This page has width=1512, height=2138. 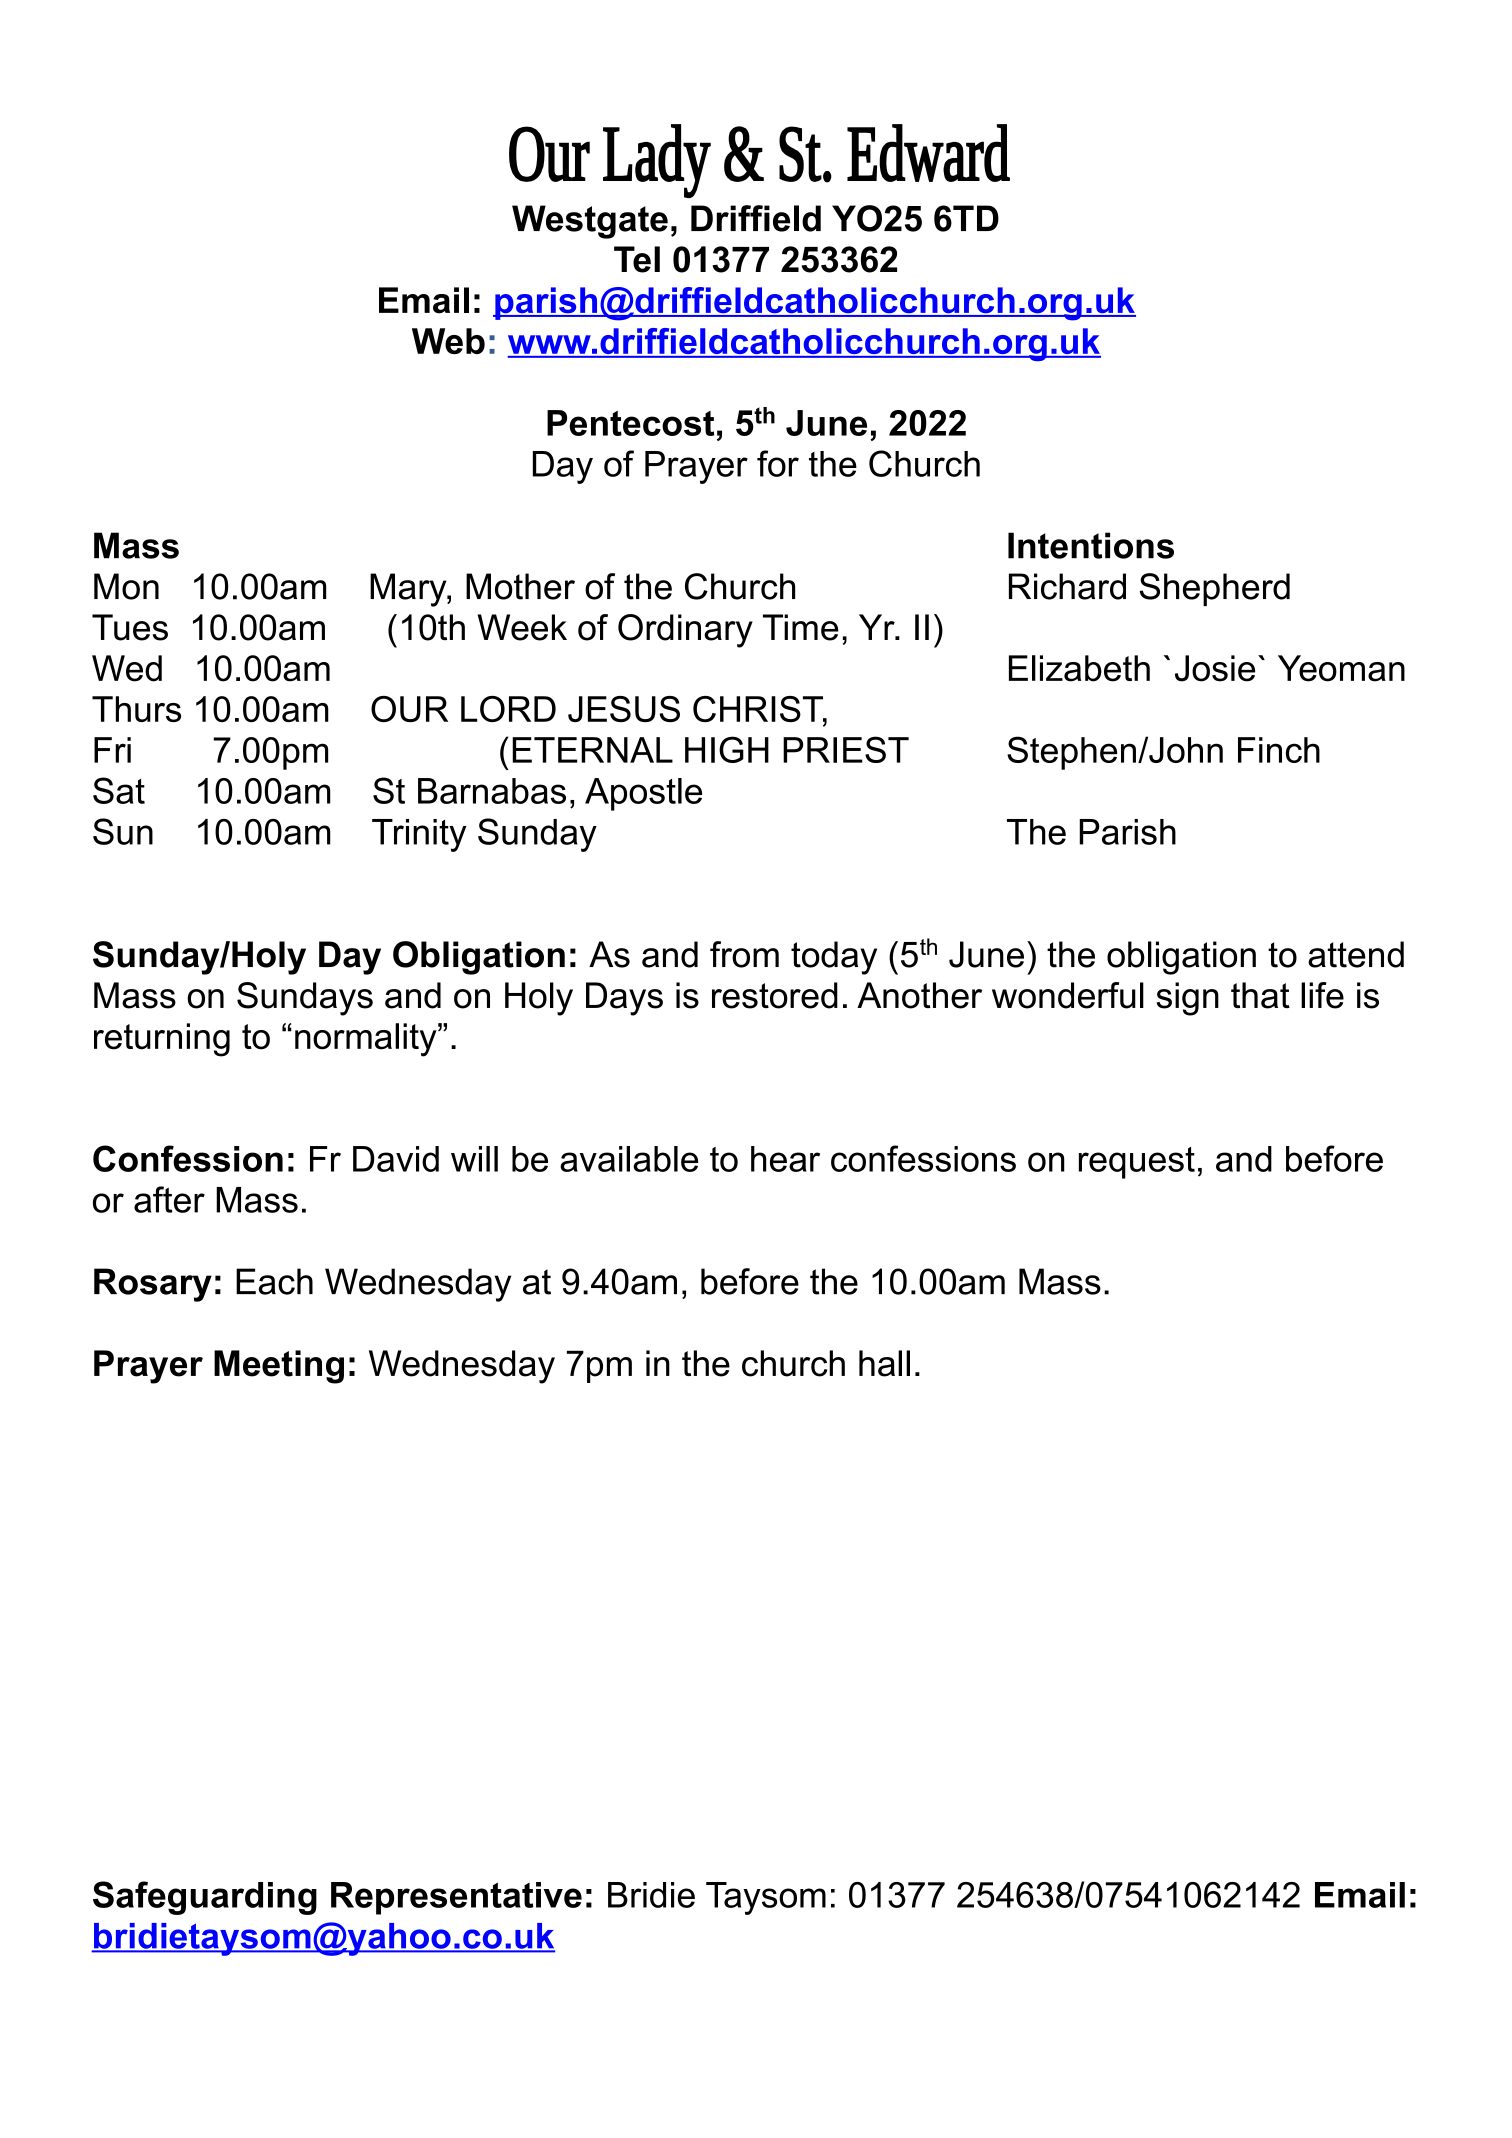 What do you see at coordinates (136, 709) in the page?
I see `Thurs` at bounding box center [136, 709].
